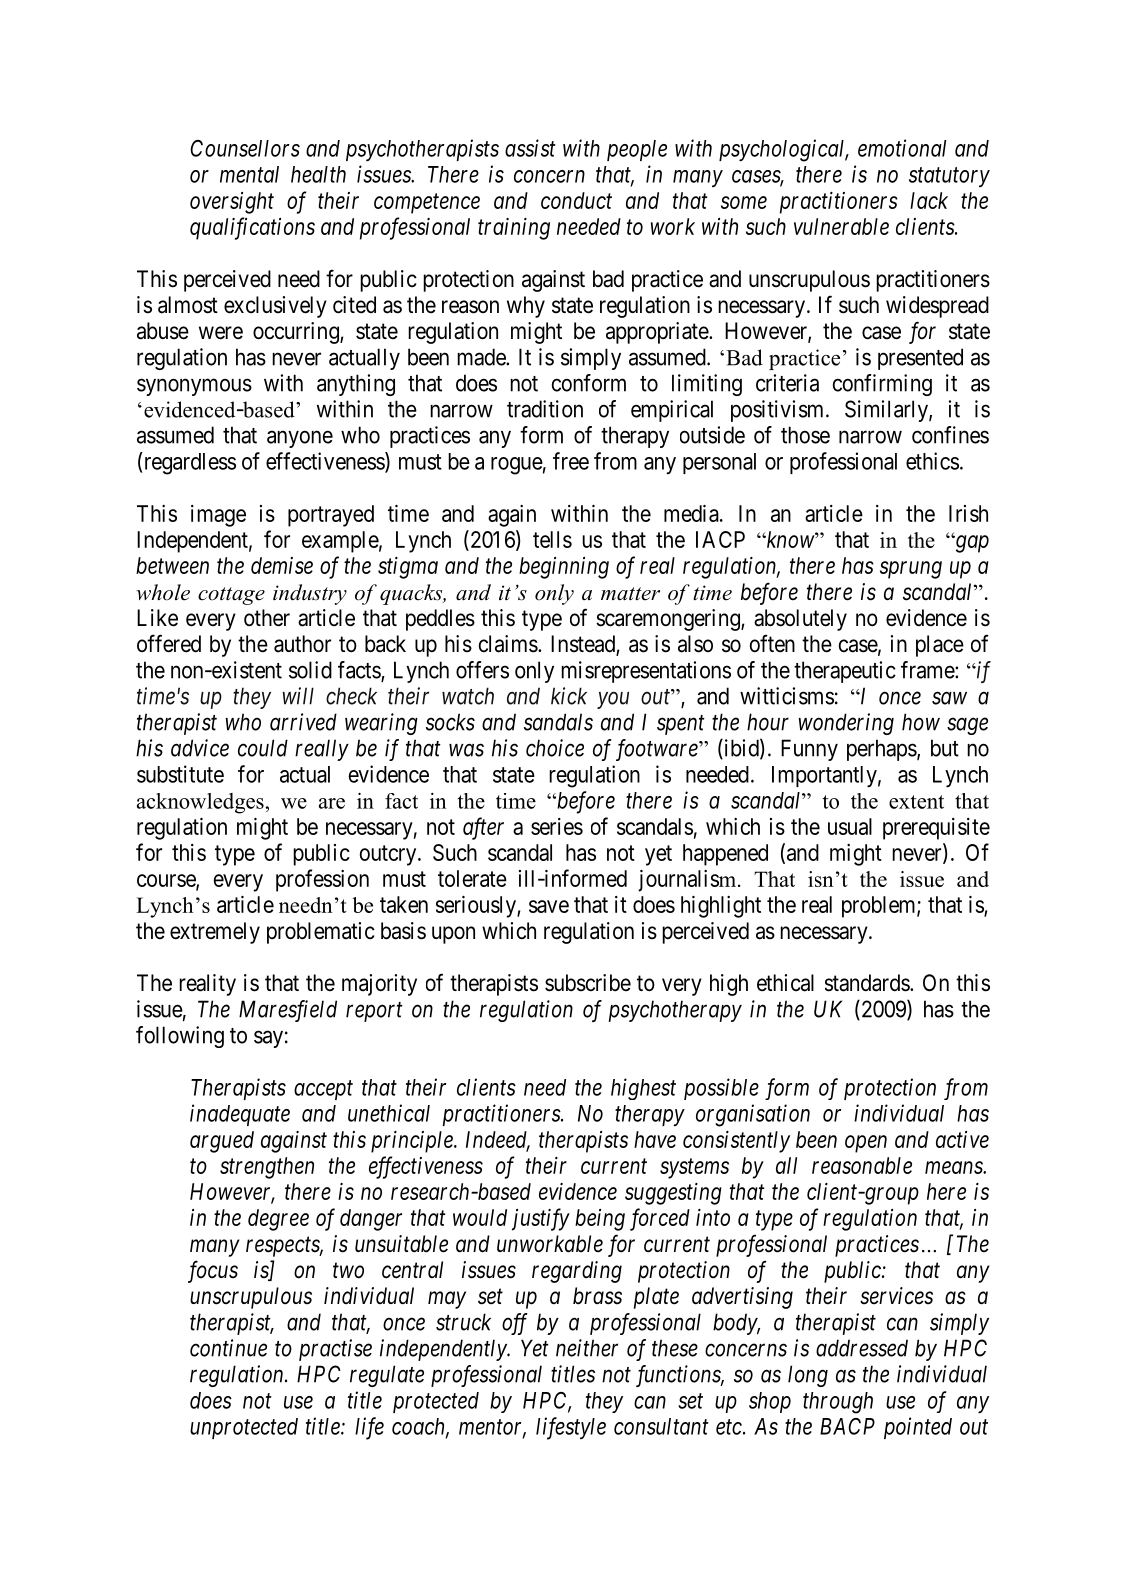 Image resolution: width=1125 pixels, height=1591 pixels. I want to click on series, so click(557, 826).
